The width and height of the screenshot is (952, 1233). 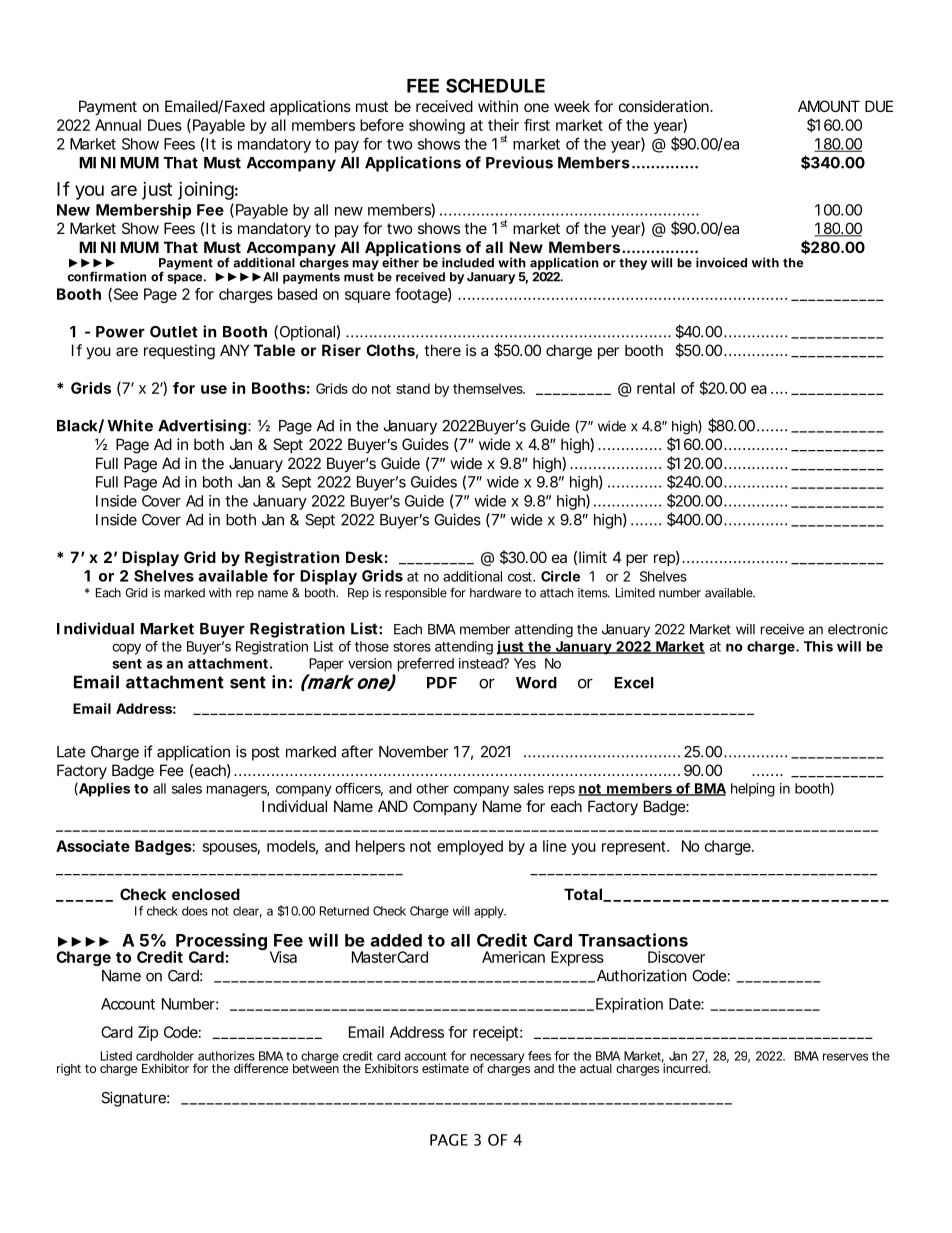 I want to click on Zip, so click(x=148, y=1033).
